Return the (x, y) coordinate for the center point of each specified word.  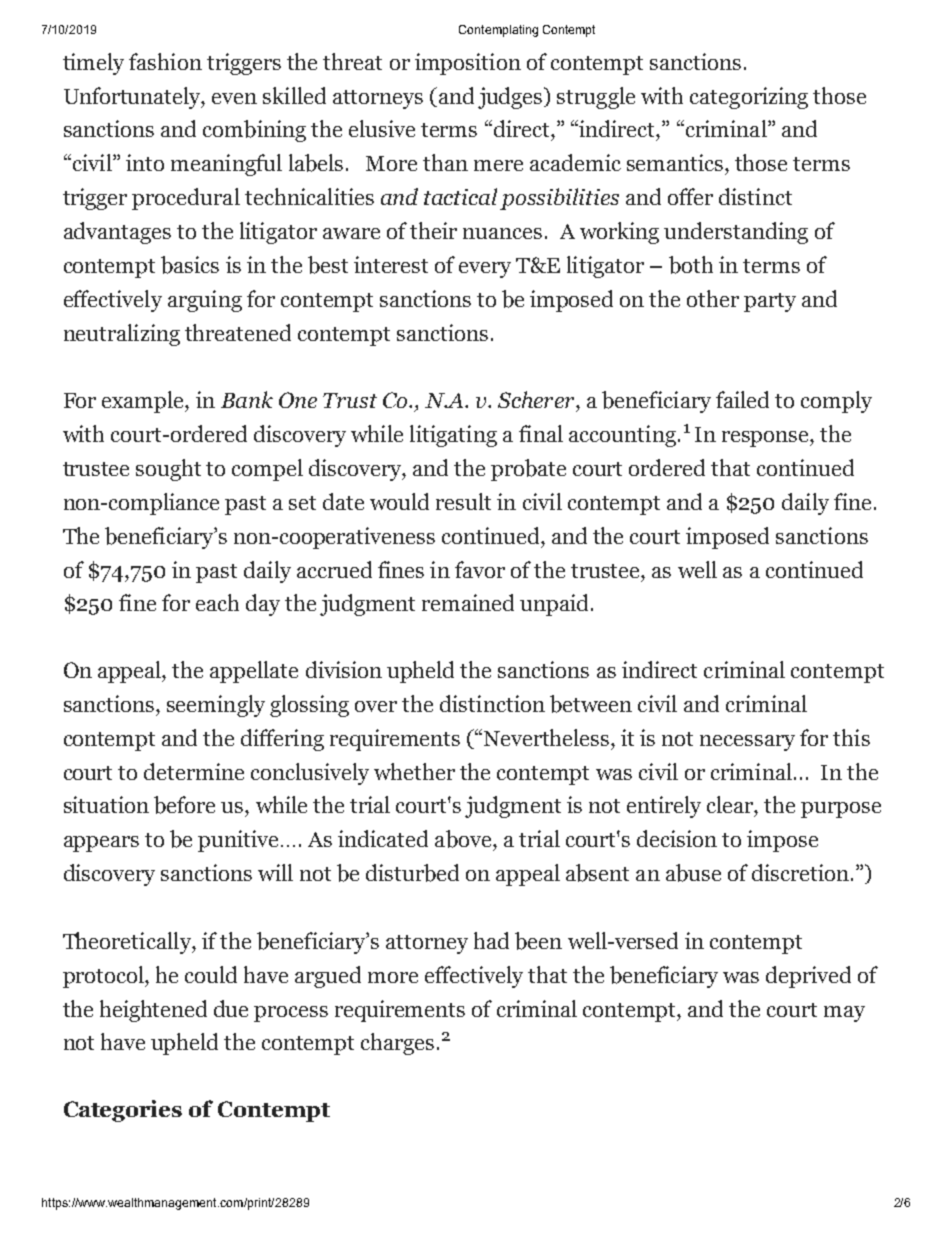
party (770, 302)
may (844, 1014)
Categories (123, 1111)
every (485, 270)
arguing (205, 301)
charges (397, 1044)
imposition (468, 64)
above (464, 839)
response (766, 439)
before (184, 805)
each (217, 602)
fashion (165, 61)
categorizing (749, 98)
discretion (800, 872)
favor (480, 569)
